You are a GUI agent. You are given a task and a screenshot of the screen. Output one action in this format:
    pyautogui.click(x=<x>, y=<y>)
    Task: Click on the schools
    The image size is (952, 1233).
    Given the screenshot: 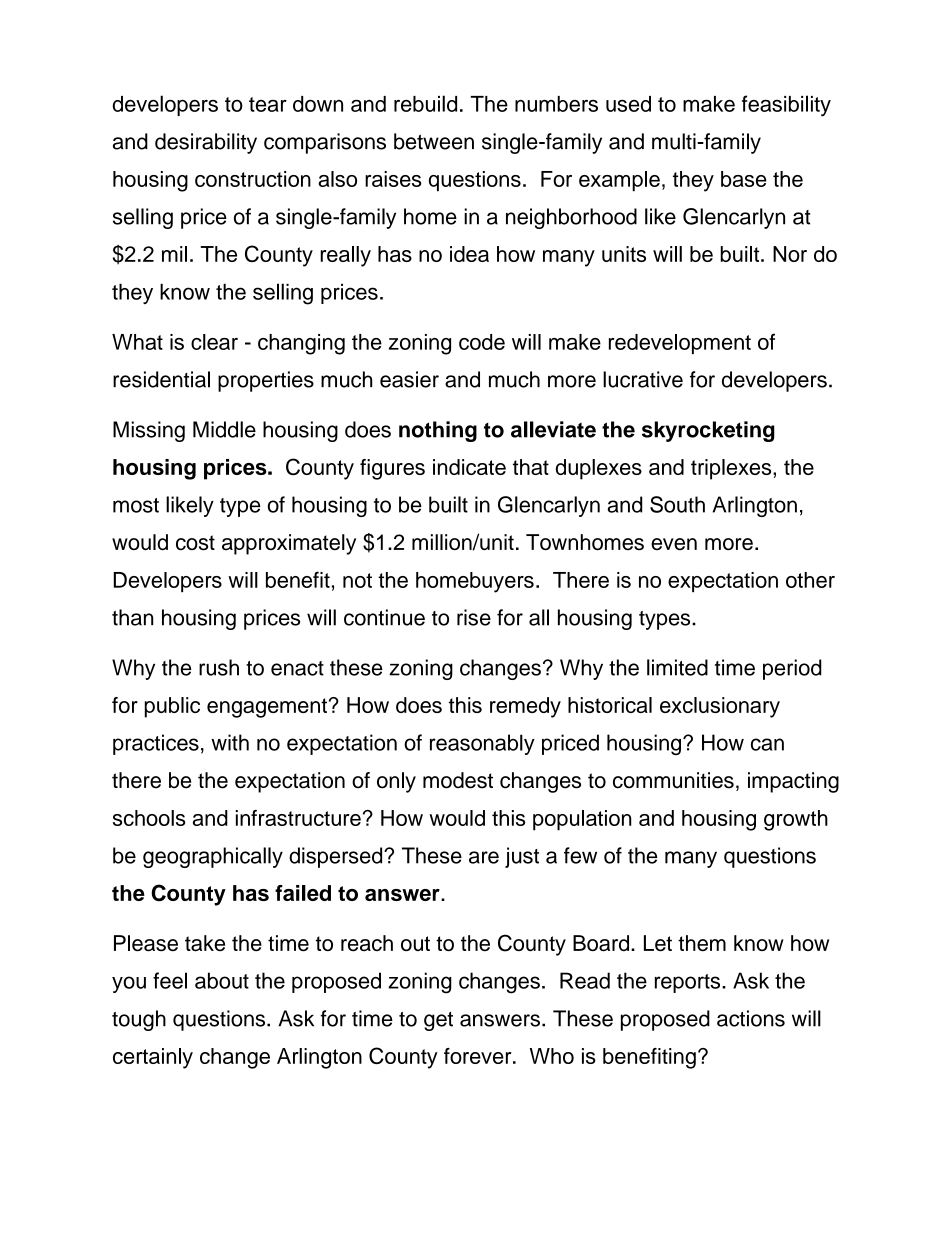 What is the action you would take?
    pyautogui.click(x=149, y=818)
